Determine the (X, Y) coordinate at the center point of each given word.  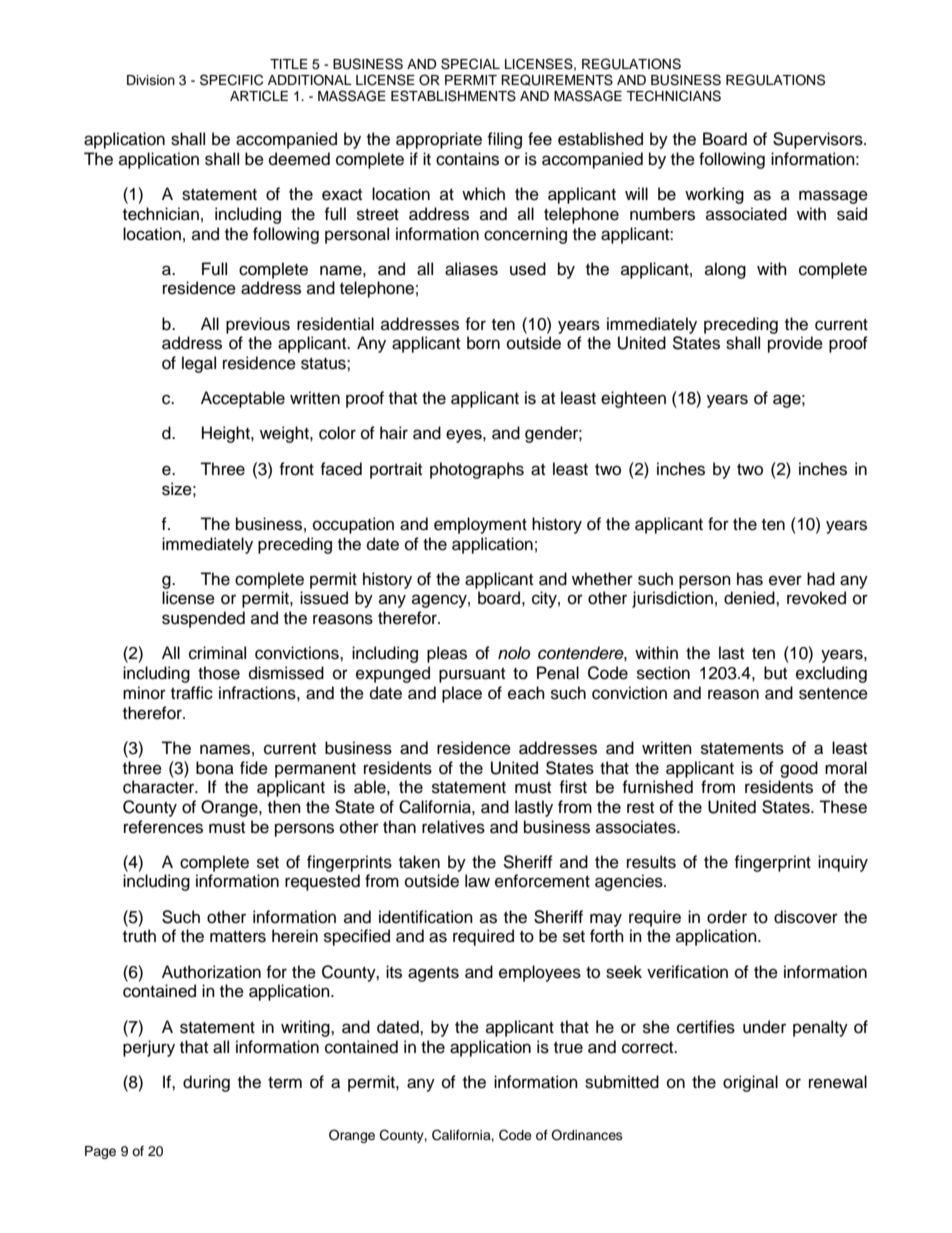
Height (227, 434)
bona (215, 768)
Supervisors (819, 140)
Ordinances (587, 1135)
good (799, 769)
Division (151, 80)
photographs (477, 470)
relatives (453, 827)
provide (795, 344)
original (750, 1083)
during (206, 1083)
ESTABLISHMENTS (453, 96)
